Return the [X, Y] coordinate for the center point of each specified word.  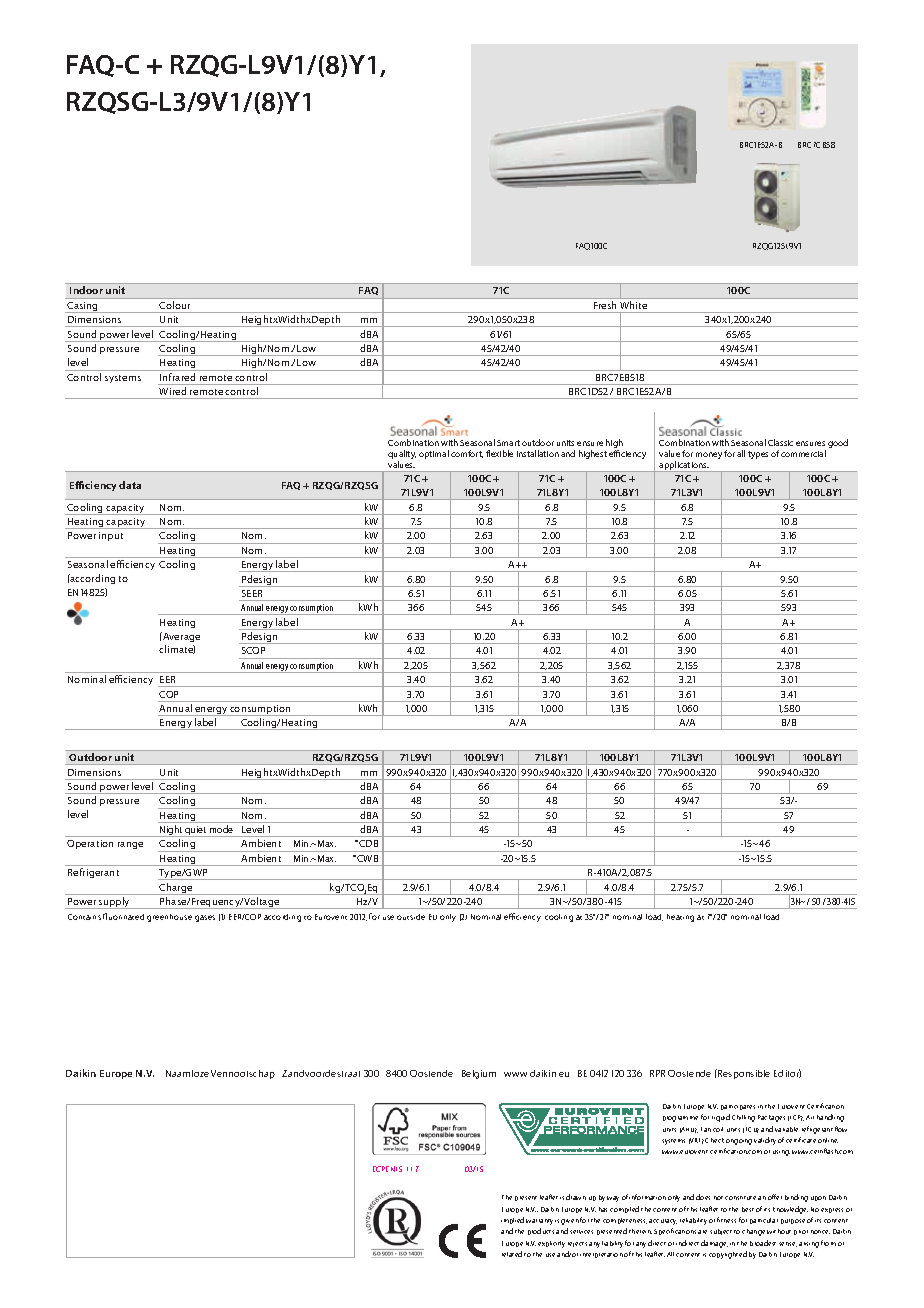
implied [512, 1220]
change [753, 1232]
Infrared [177, 377]
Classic [780, 442]
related [512, 1254]
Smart [508, 443]
